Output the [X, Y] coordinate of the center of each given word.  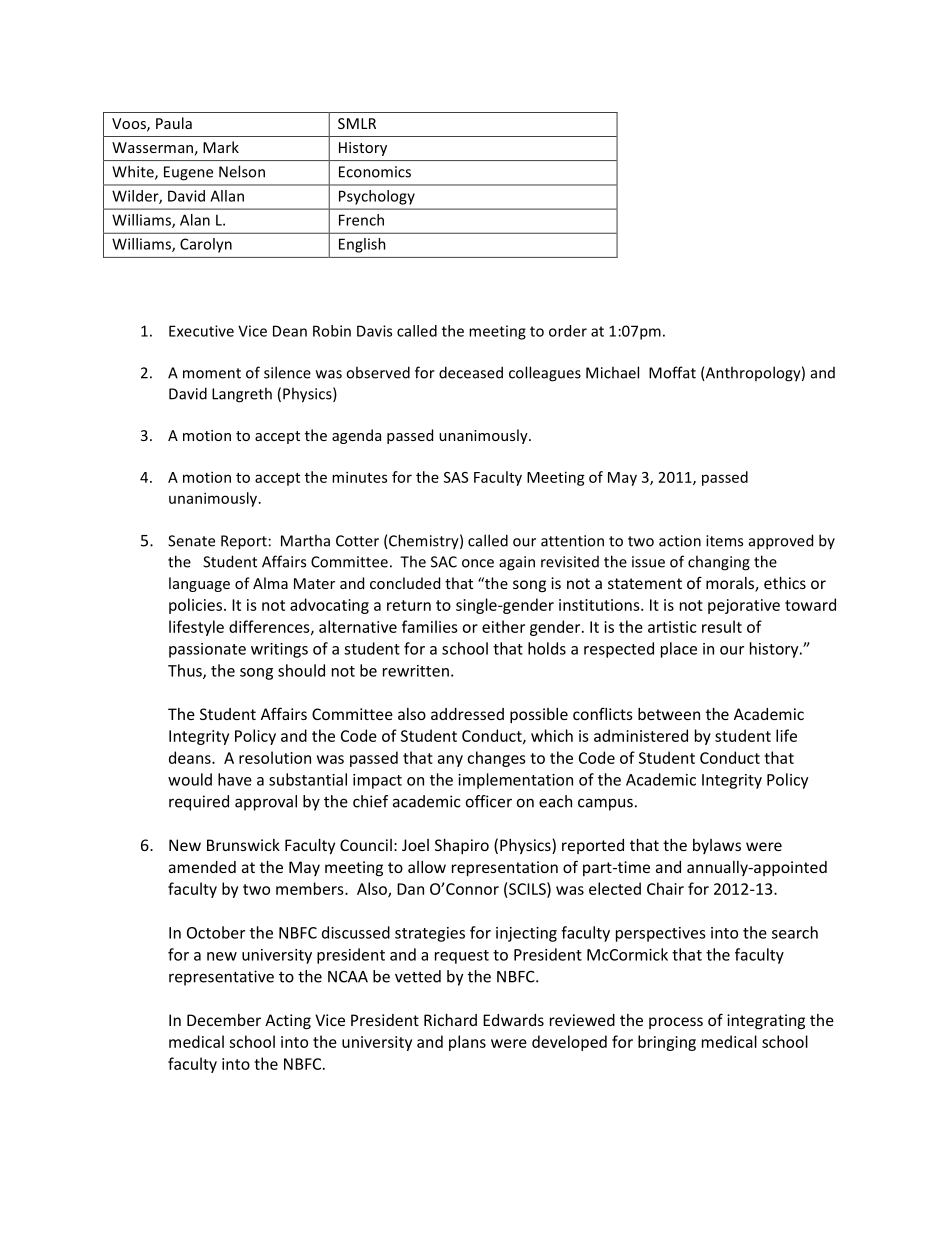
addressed [467, 714]
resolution [275, 757]
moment [212, 373]
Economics [375, 172]
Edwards [513, 1020]
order [568, 331]
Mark [221, 147]
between [669, 714]
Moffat [672, 372]
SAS [456, 477]
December [224, 1020]
